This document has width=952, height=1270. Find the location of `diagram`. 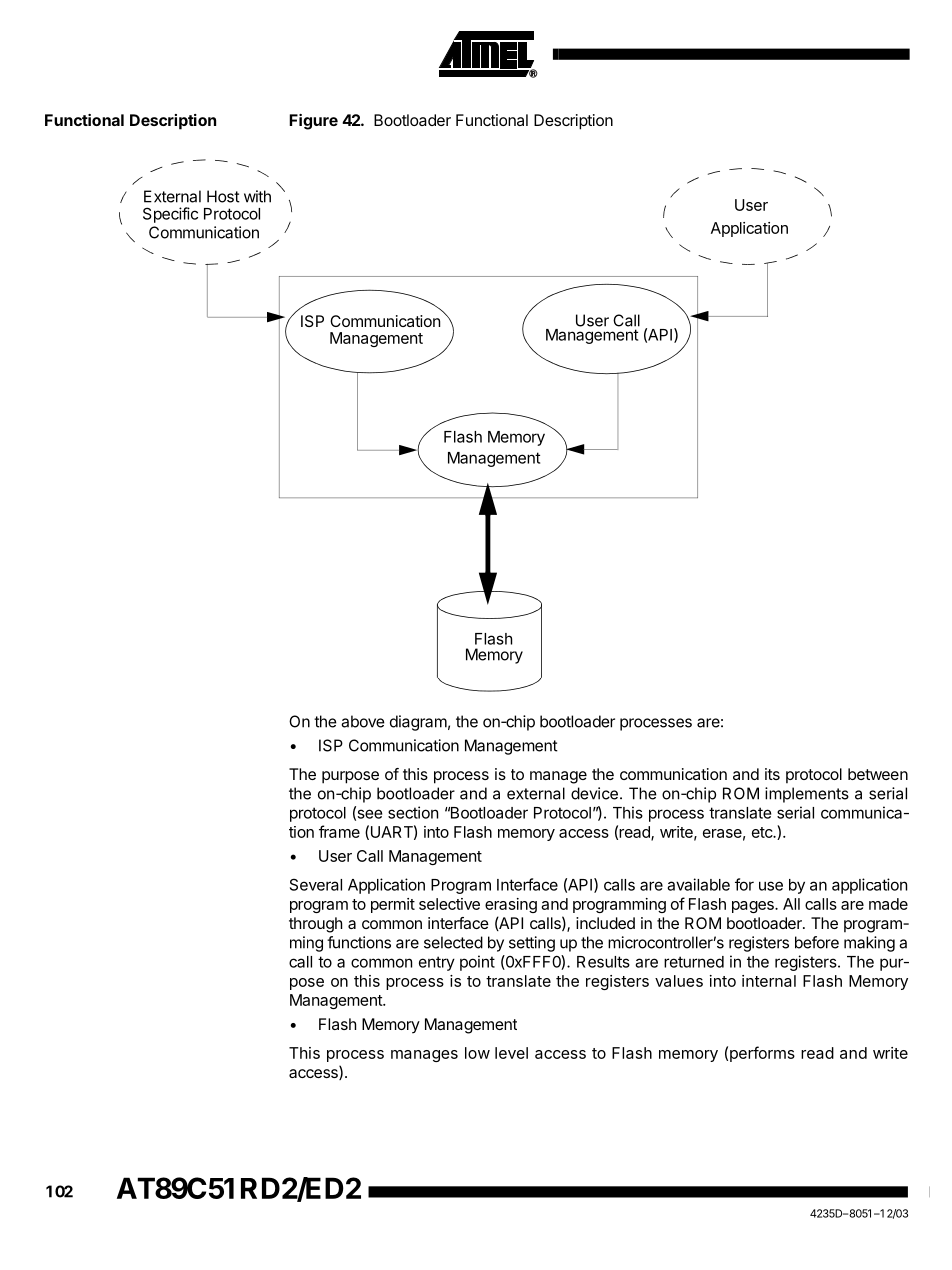

diagram is located at coordinates (418, 723).
